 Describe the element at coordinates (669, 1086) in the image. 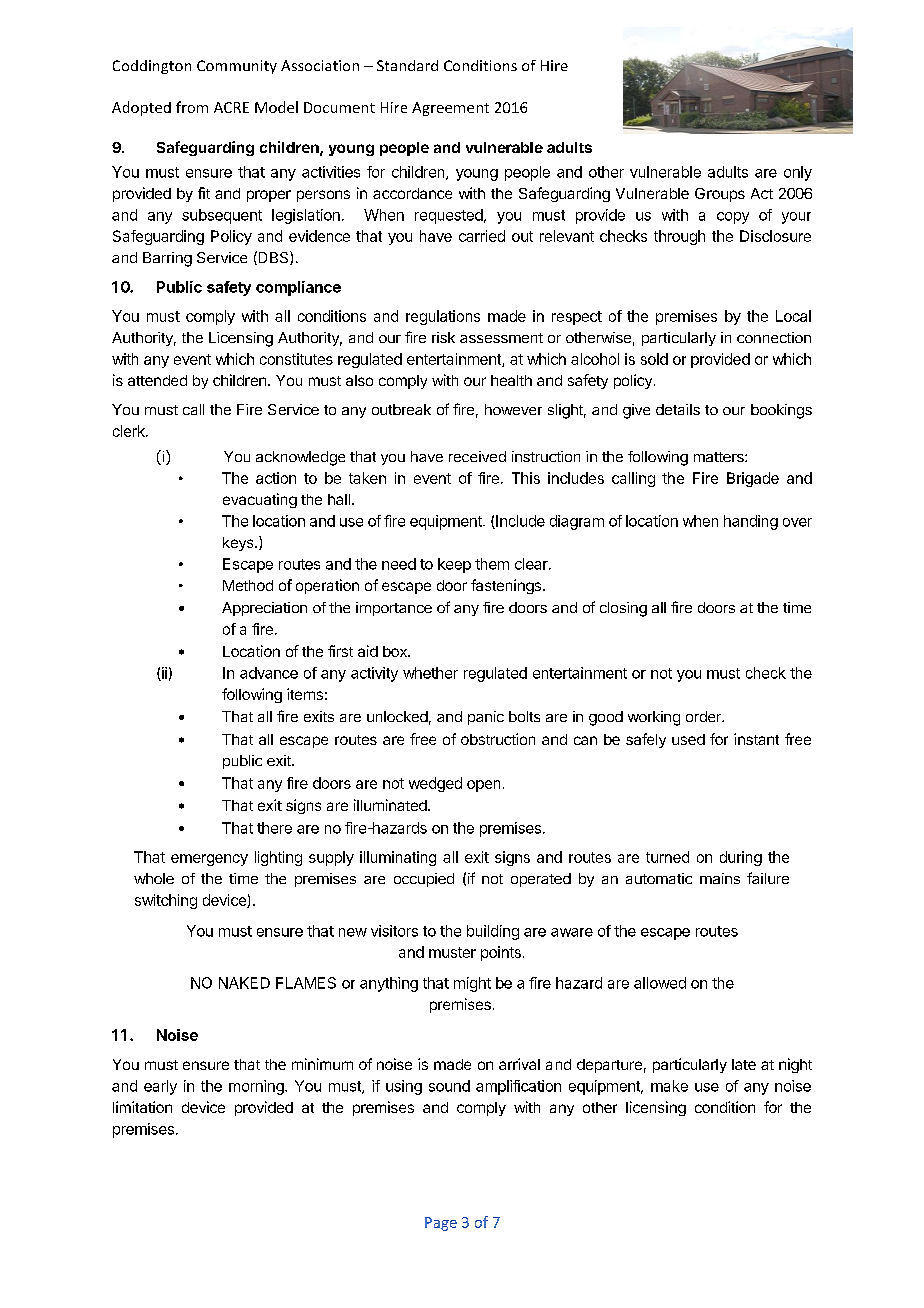

I see `make` at that location.
